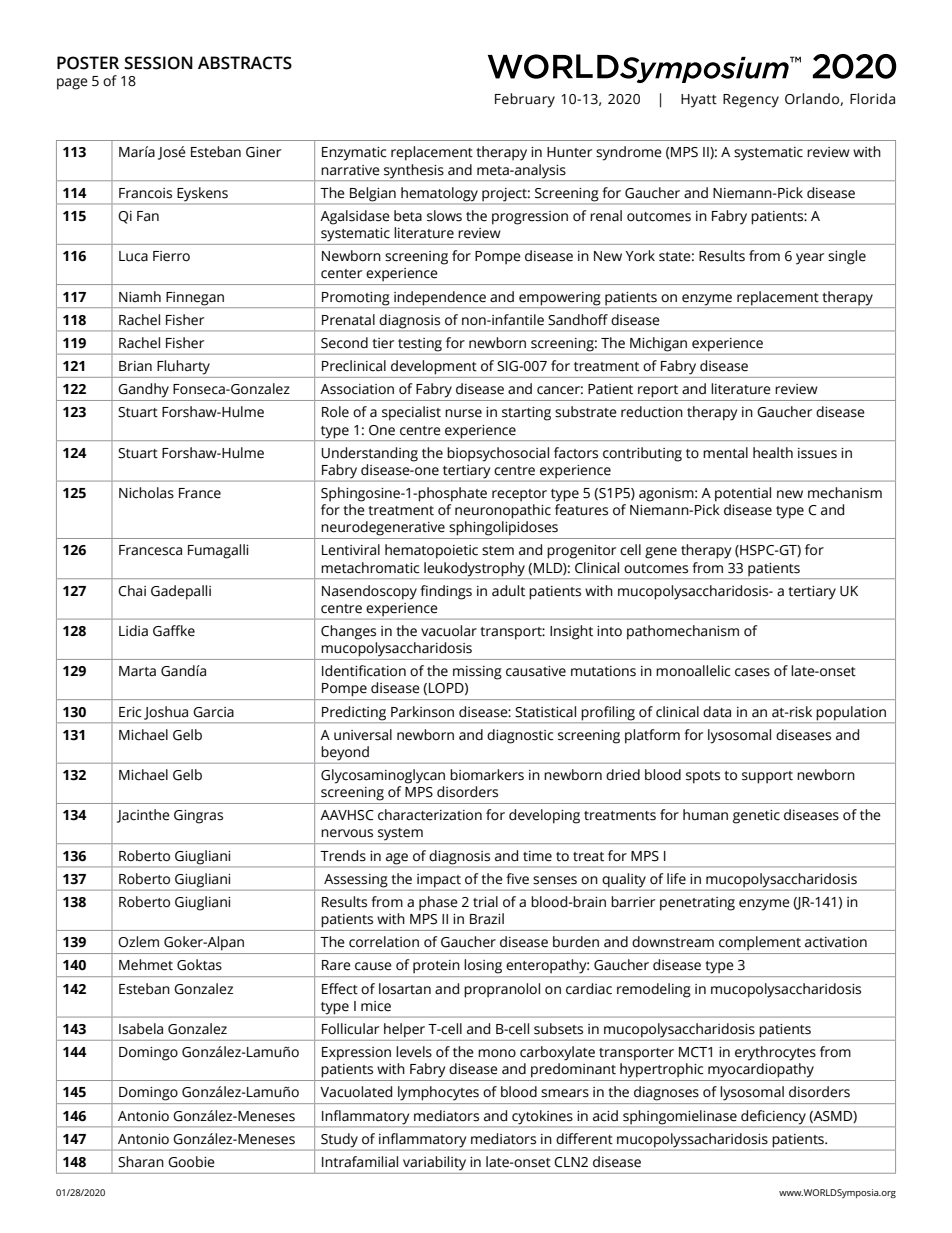 The width and height of the screenshot is (952, 1233). I want to click on data, so click(717, 712).
